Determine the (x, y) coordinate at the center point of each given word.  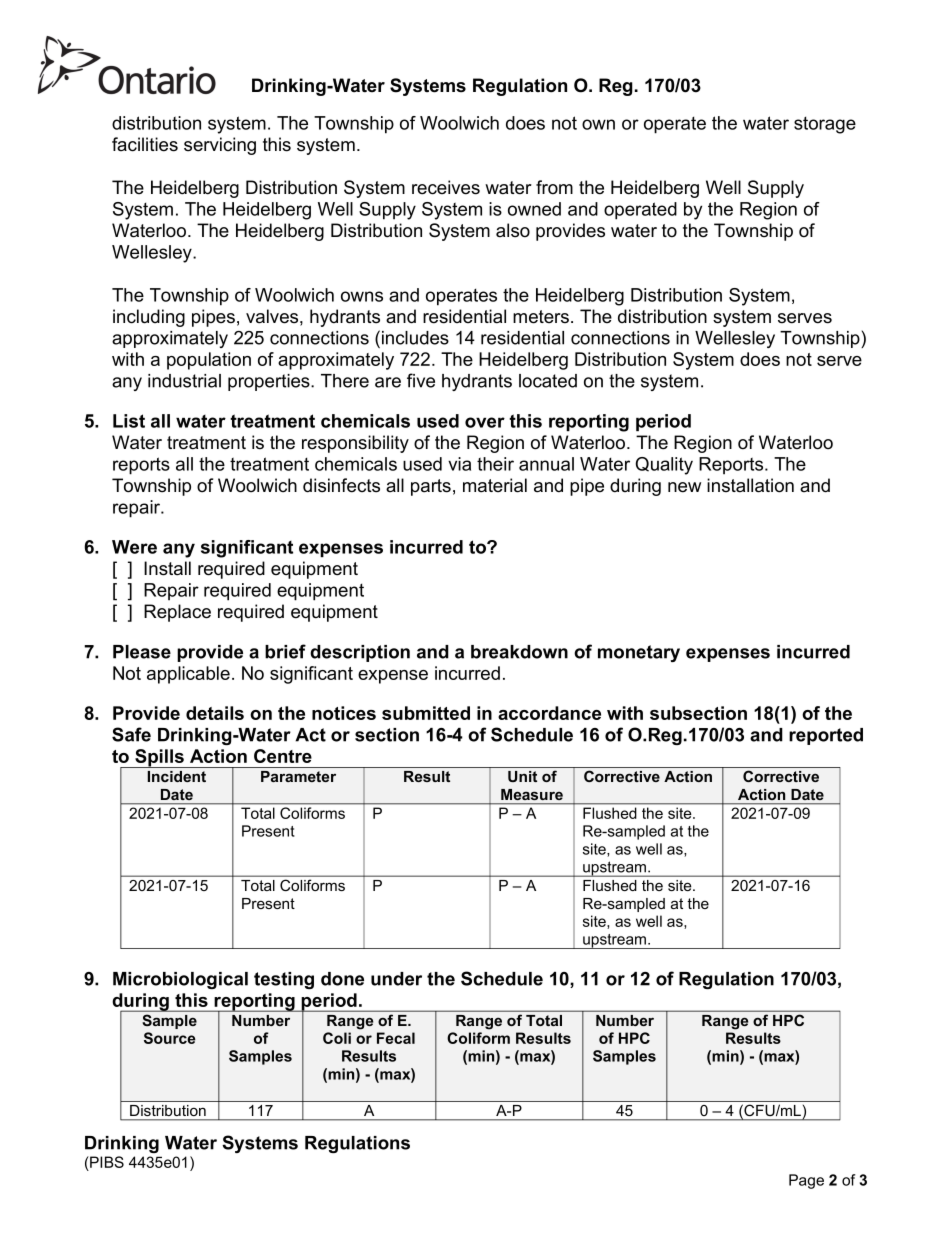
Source (170, 1038)
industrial (184, 381)
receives (446, 187)
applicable (188, 675)
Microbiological (180, 980)
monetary (639, 653)
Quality (664, 466)
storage (825, 125)
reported (826, 736)
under (396, 979)
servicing (220, 146)
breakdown (519, 652)
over (485, 422)
